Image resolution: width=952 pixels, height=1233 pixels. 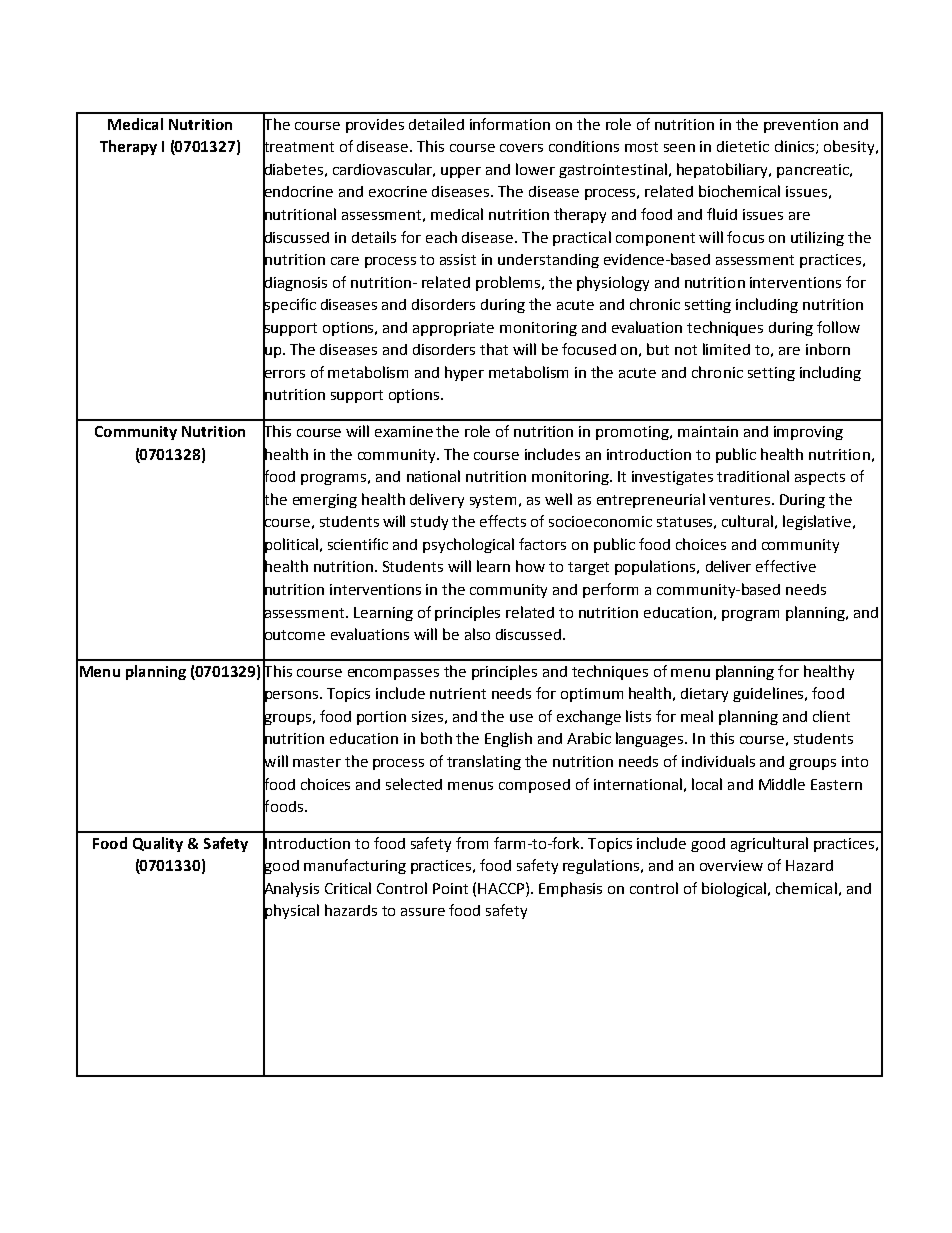 I want to click on effects, so click(x=503, y=521).
